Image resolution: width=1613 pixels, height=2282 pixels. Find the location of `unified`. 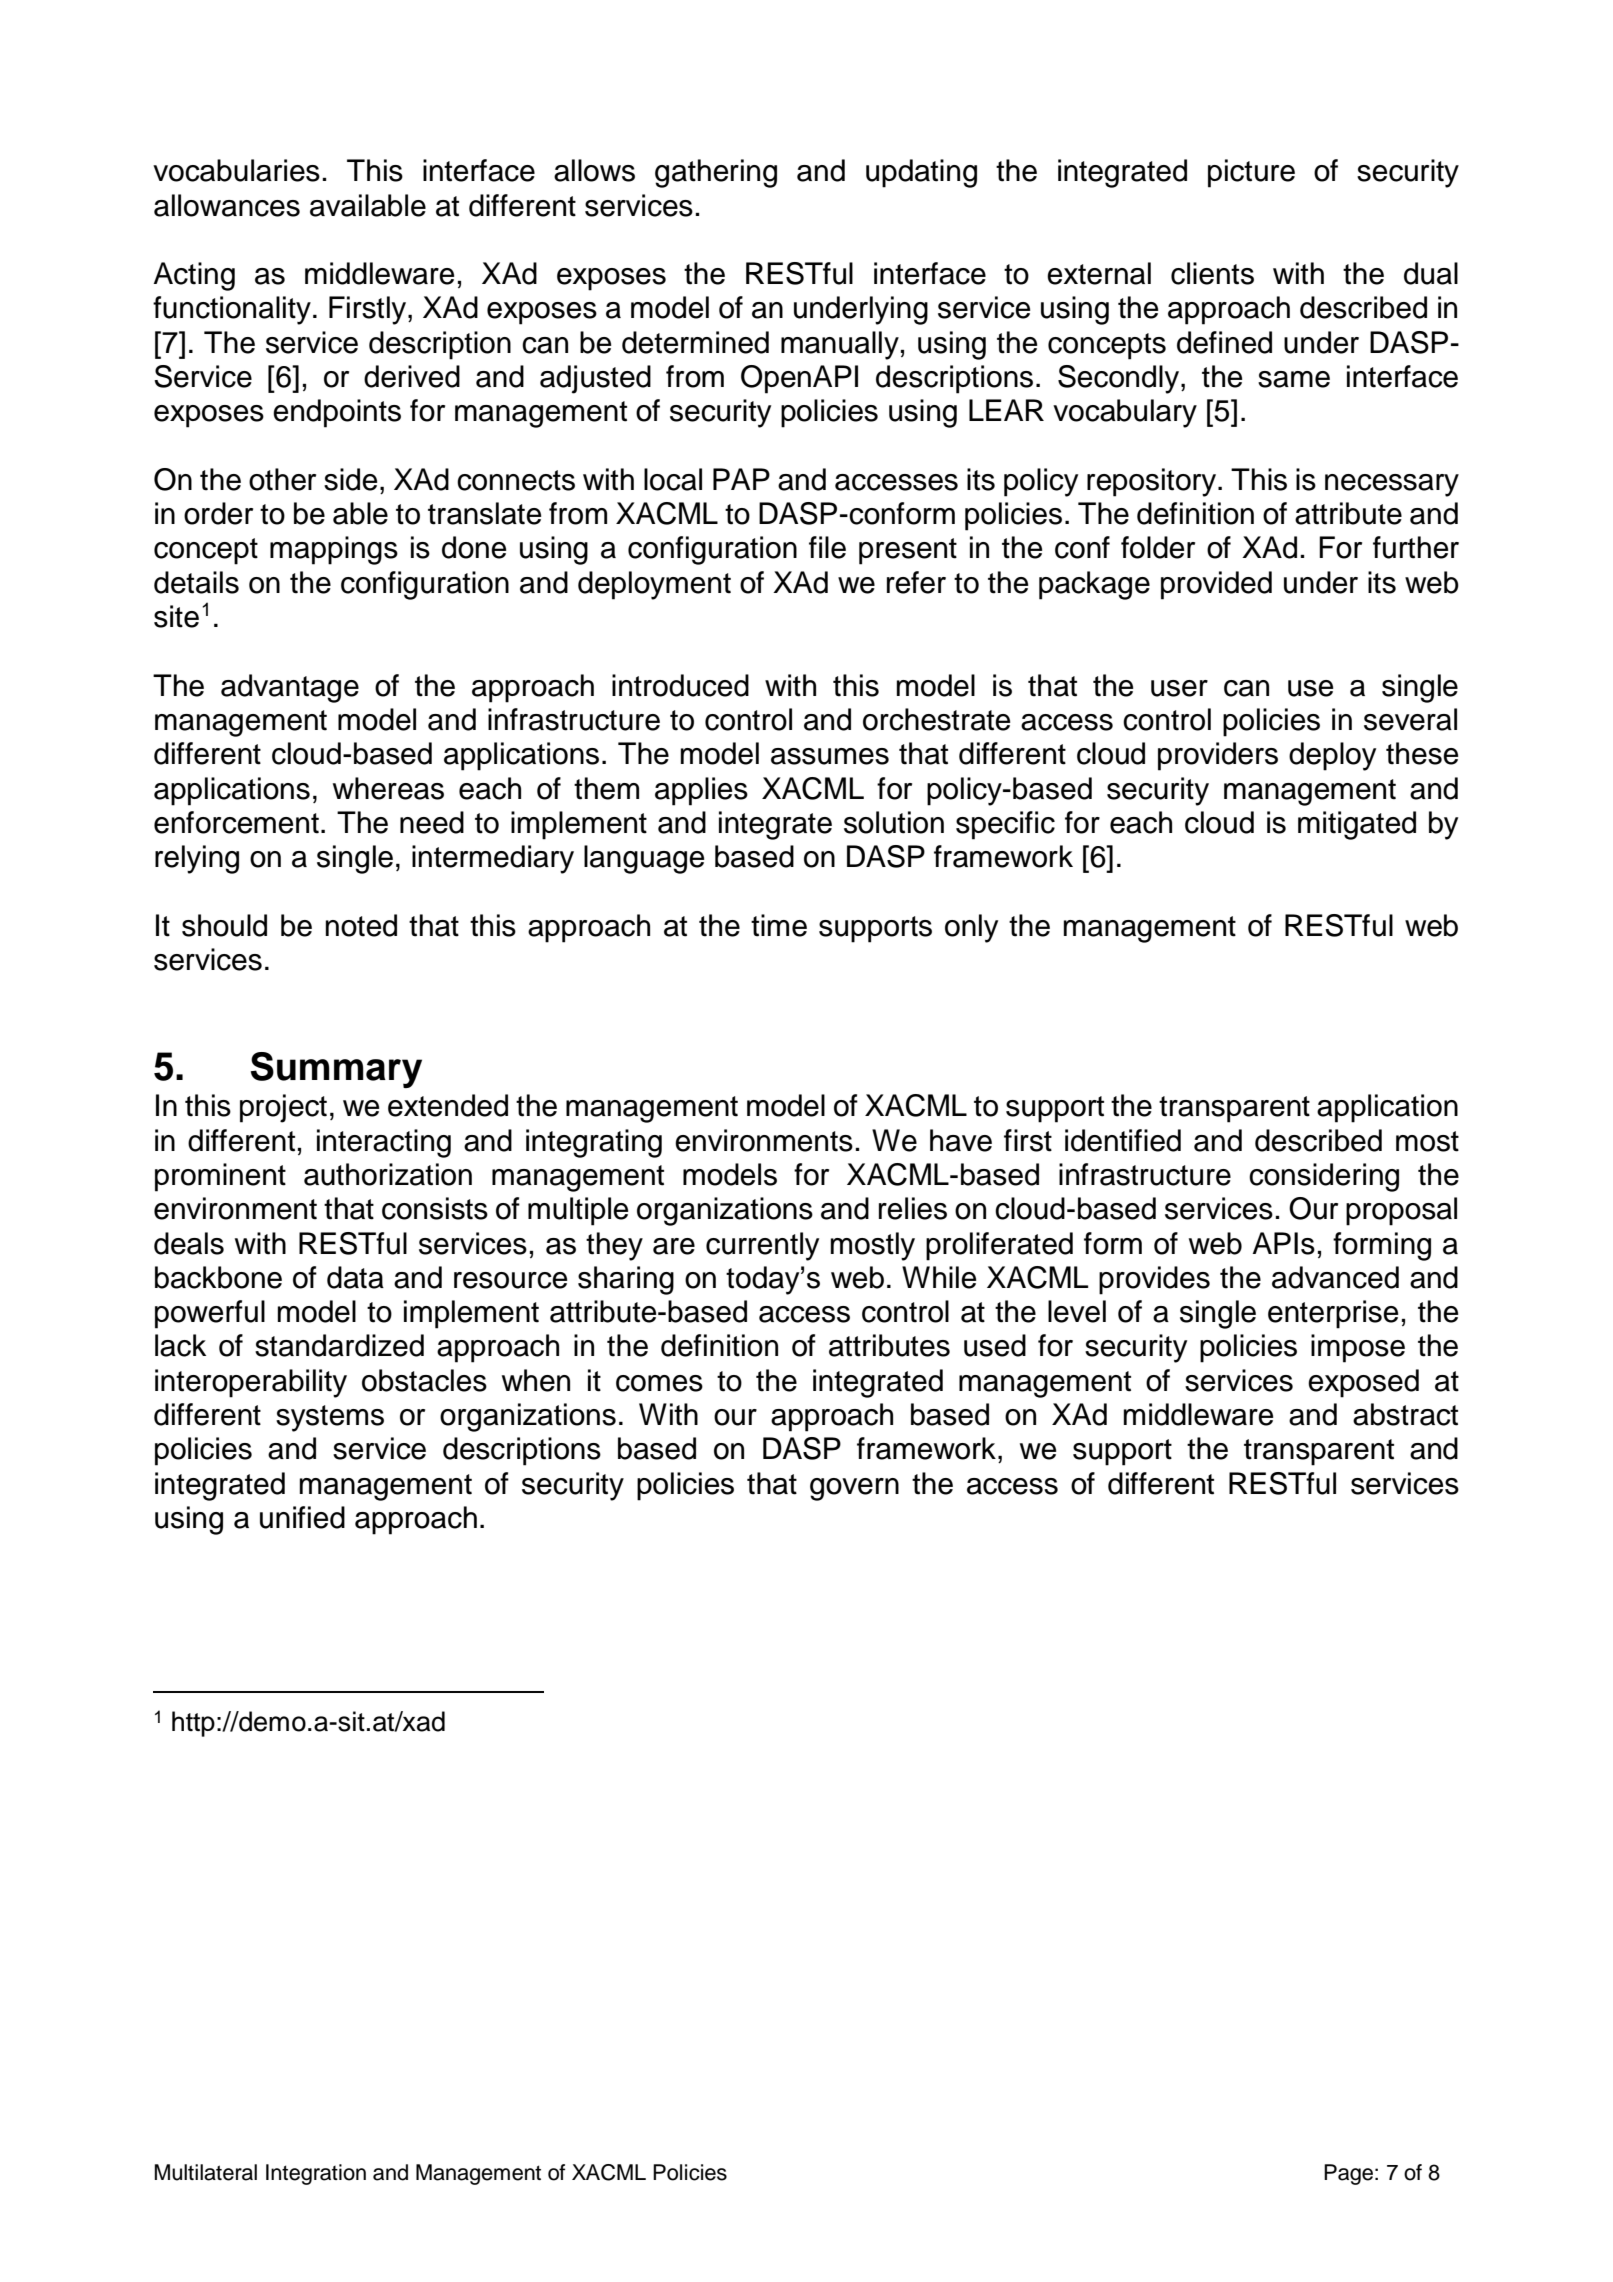

unified is located at coordinates (302, 1517).
